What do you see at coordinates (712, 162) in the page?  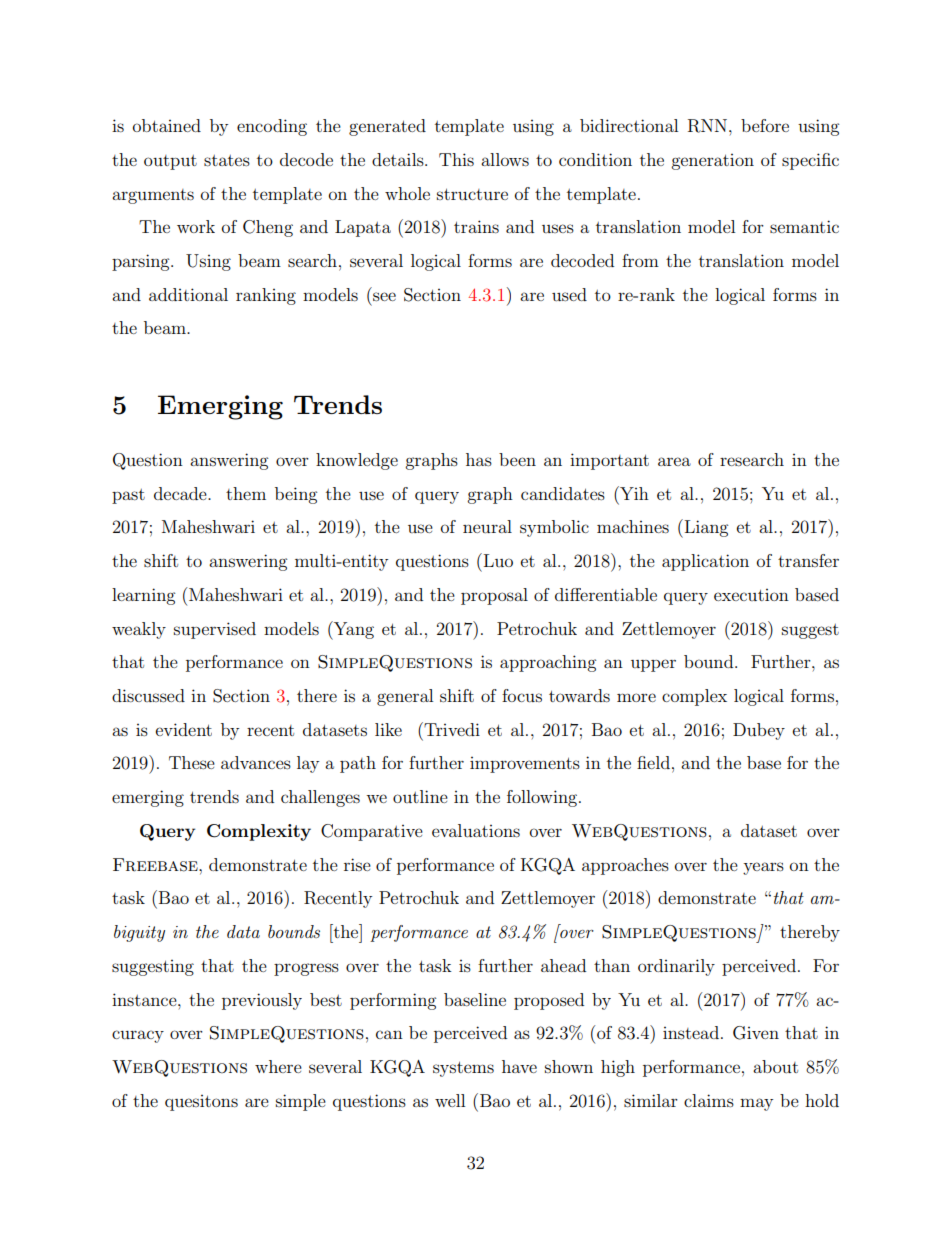 I see `generation` at bounding box center [712, 162].
